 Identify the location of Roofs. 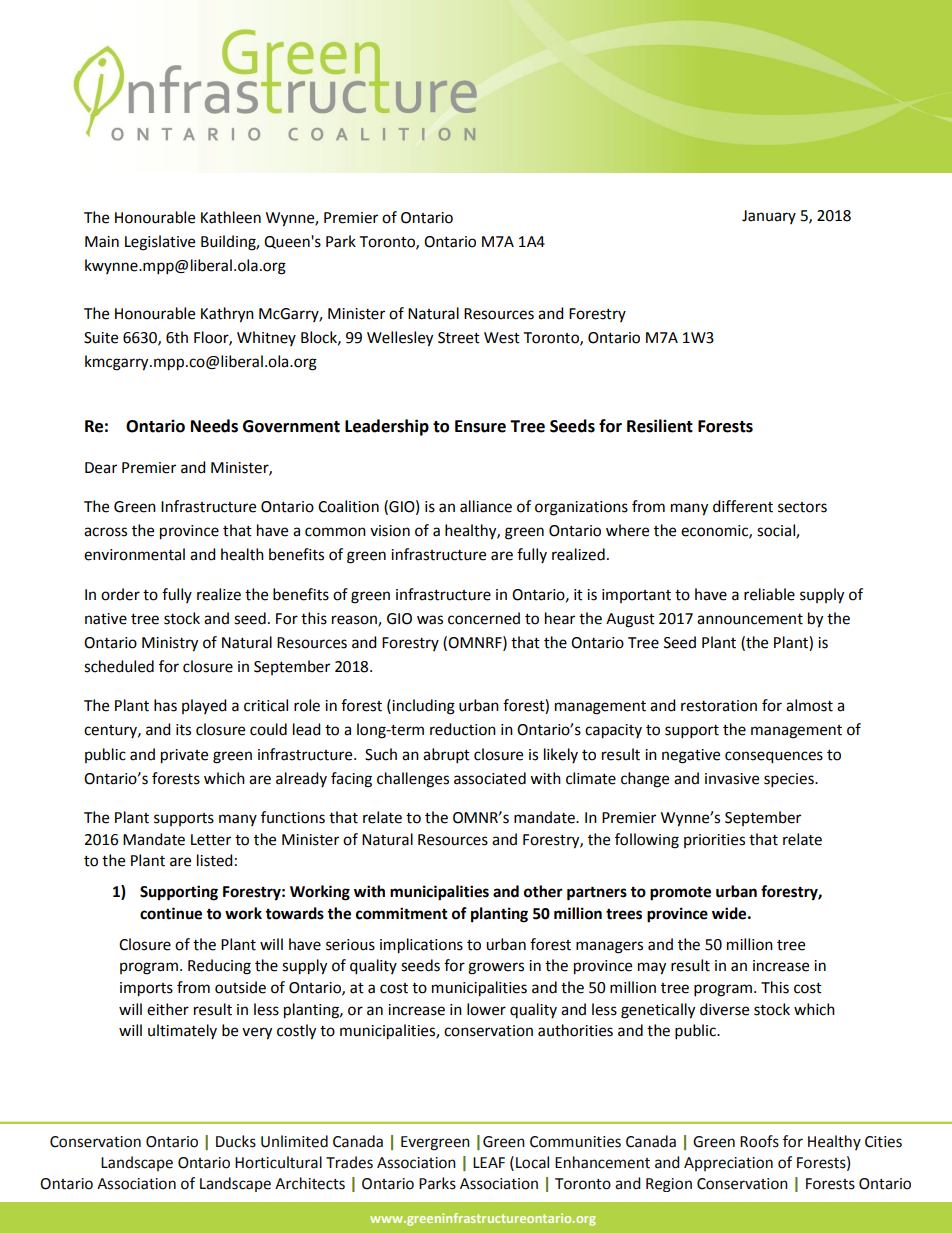
(759, 1141).
